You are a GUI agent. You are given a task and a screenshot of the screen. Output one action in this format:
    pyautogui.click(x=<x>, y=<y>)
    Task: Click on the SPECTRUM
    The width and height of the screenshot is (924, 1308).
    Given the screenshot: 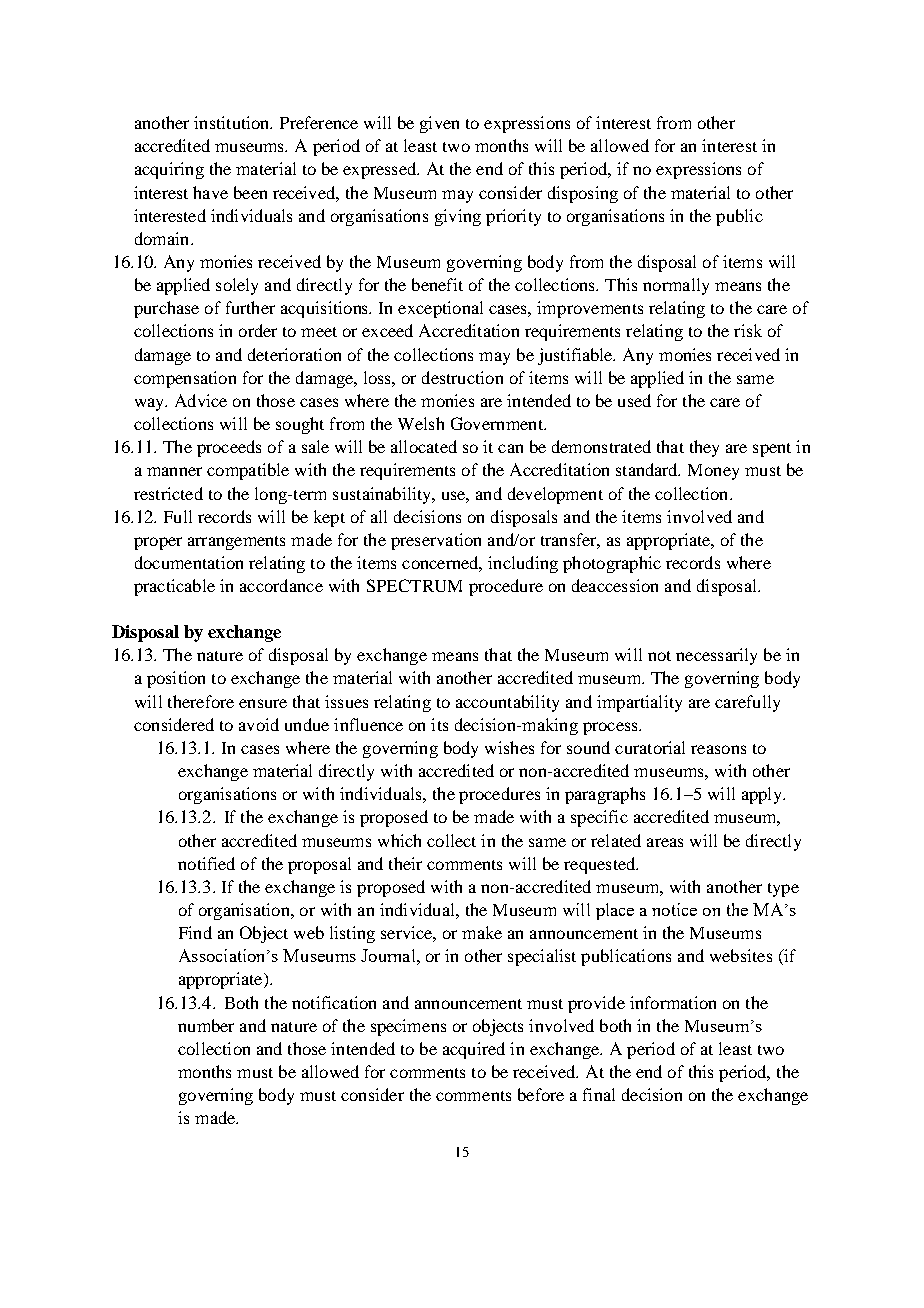 What is the action you would take?
    pyautogui.click(x=414, y=585)
